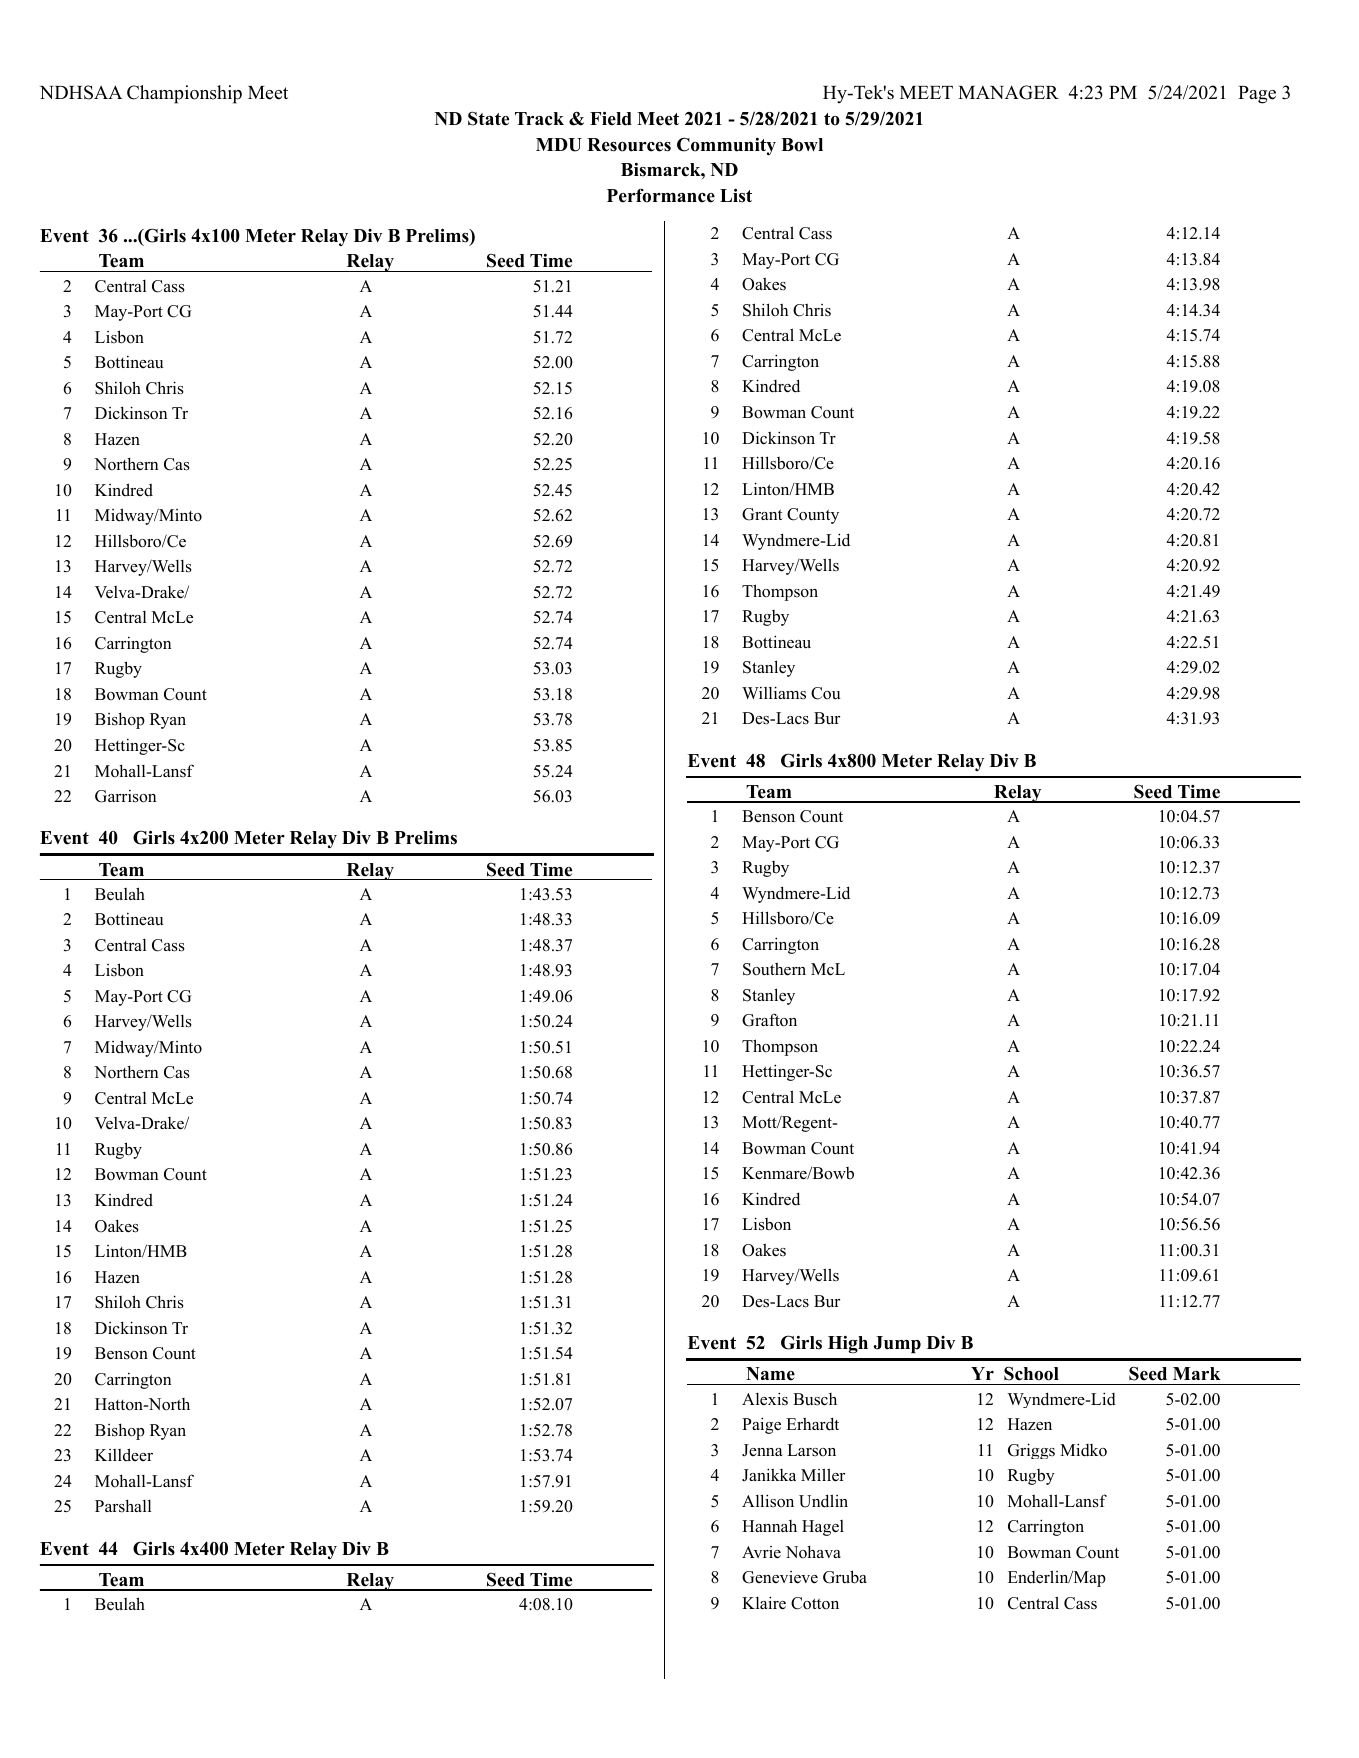 This page has width=1359, height=1758. What do you see at coordinates (123, 1506) in the page?
I see `Parshall` at bounding box center [123, 1506].
